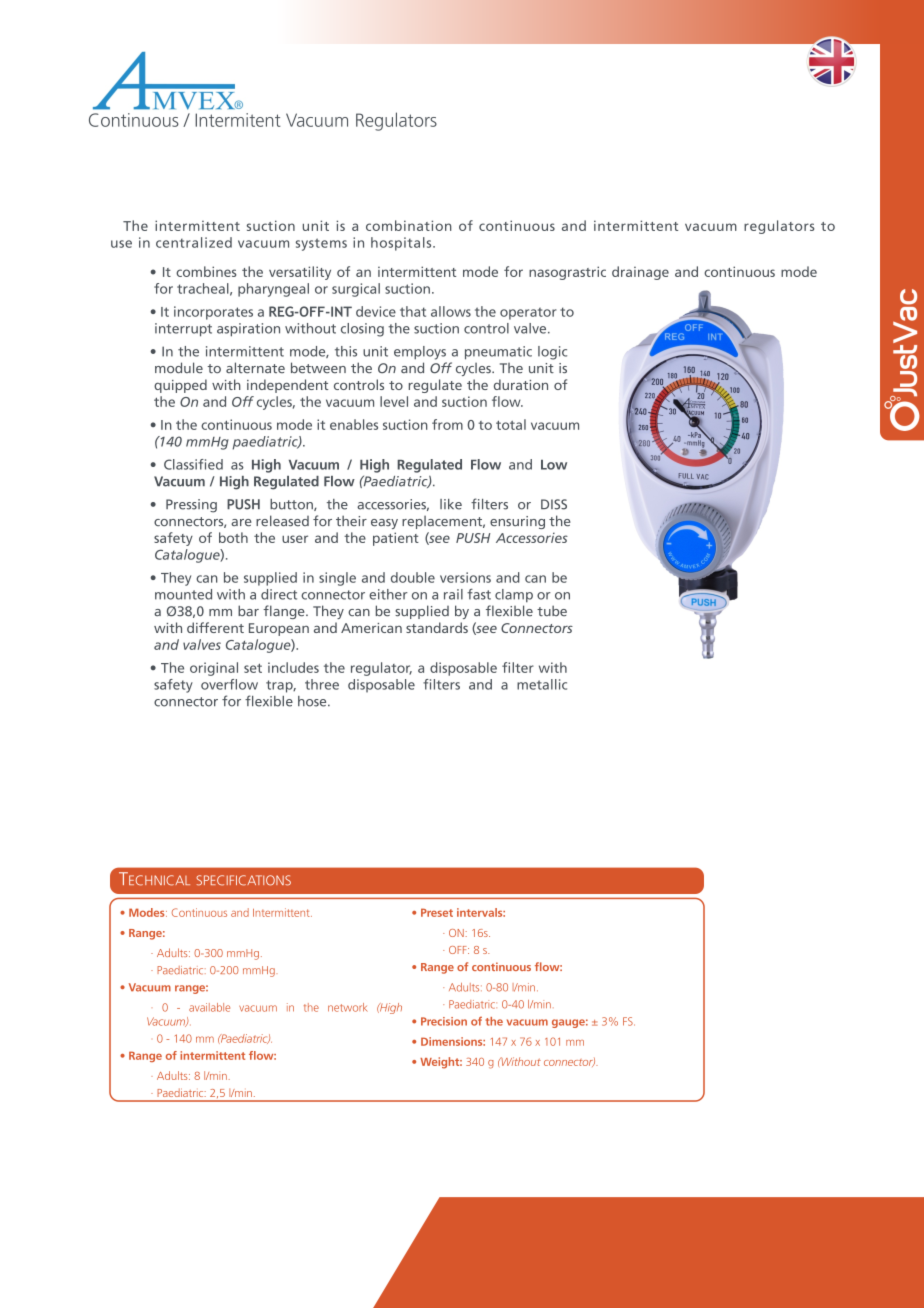 The width and height of the screenshot is (924, 1308). I want to click on metallic, so click(542, 684).
